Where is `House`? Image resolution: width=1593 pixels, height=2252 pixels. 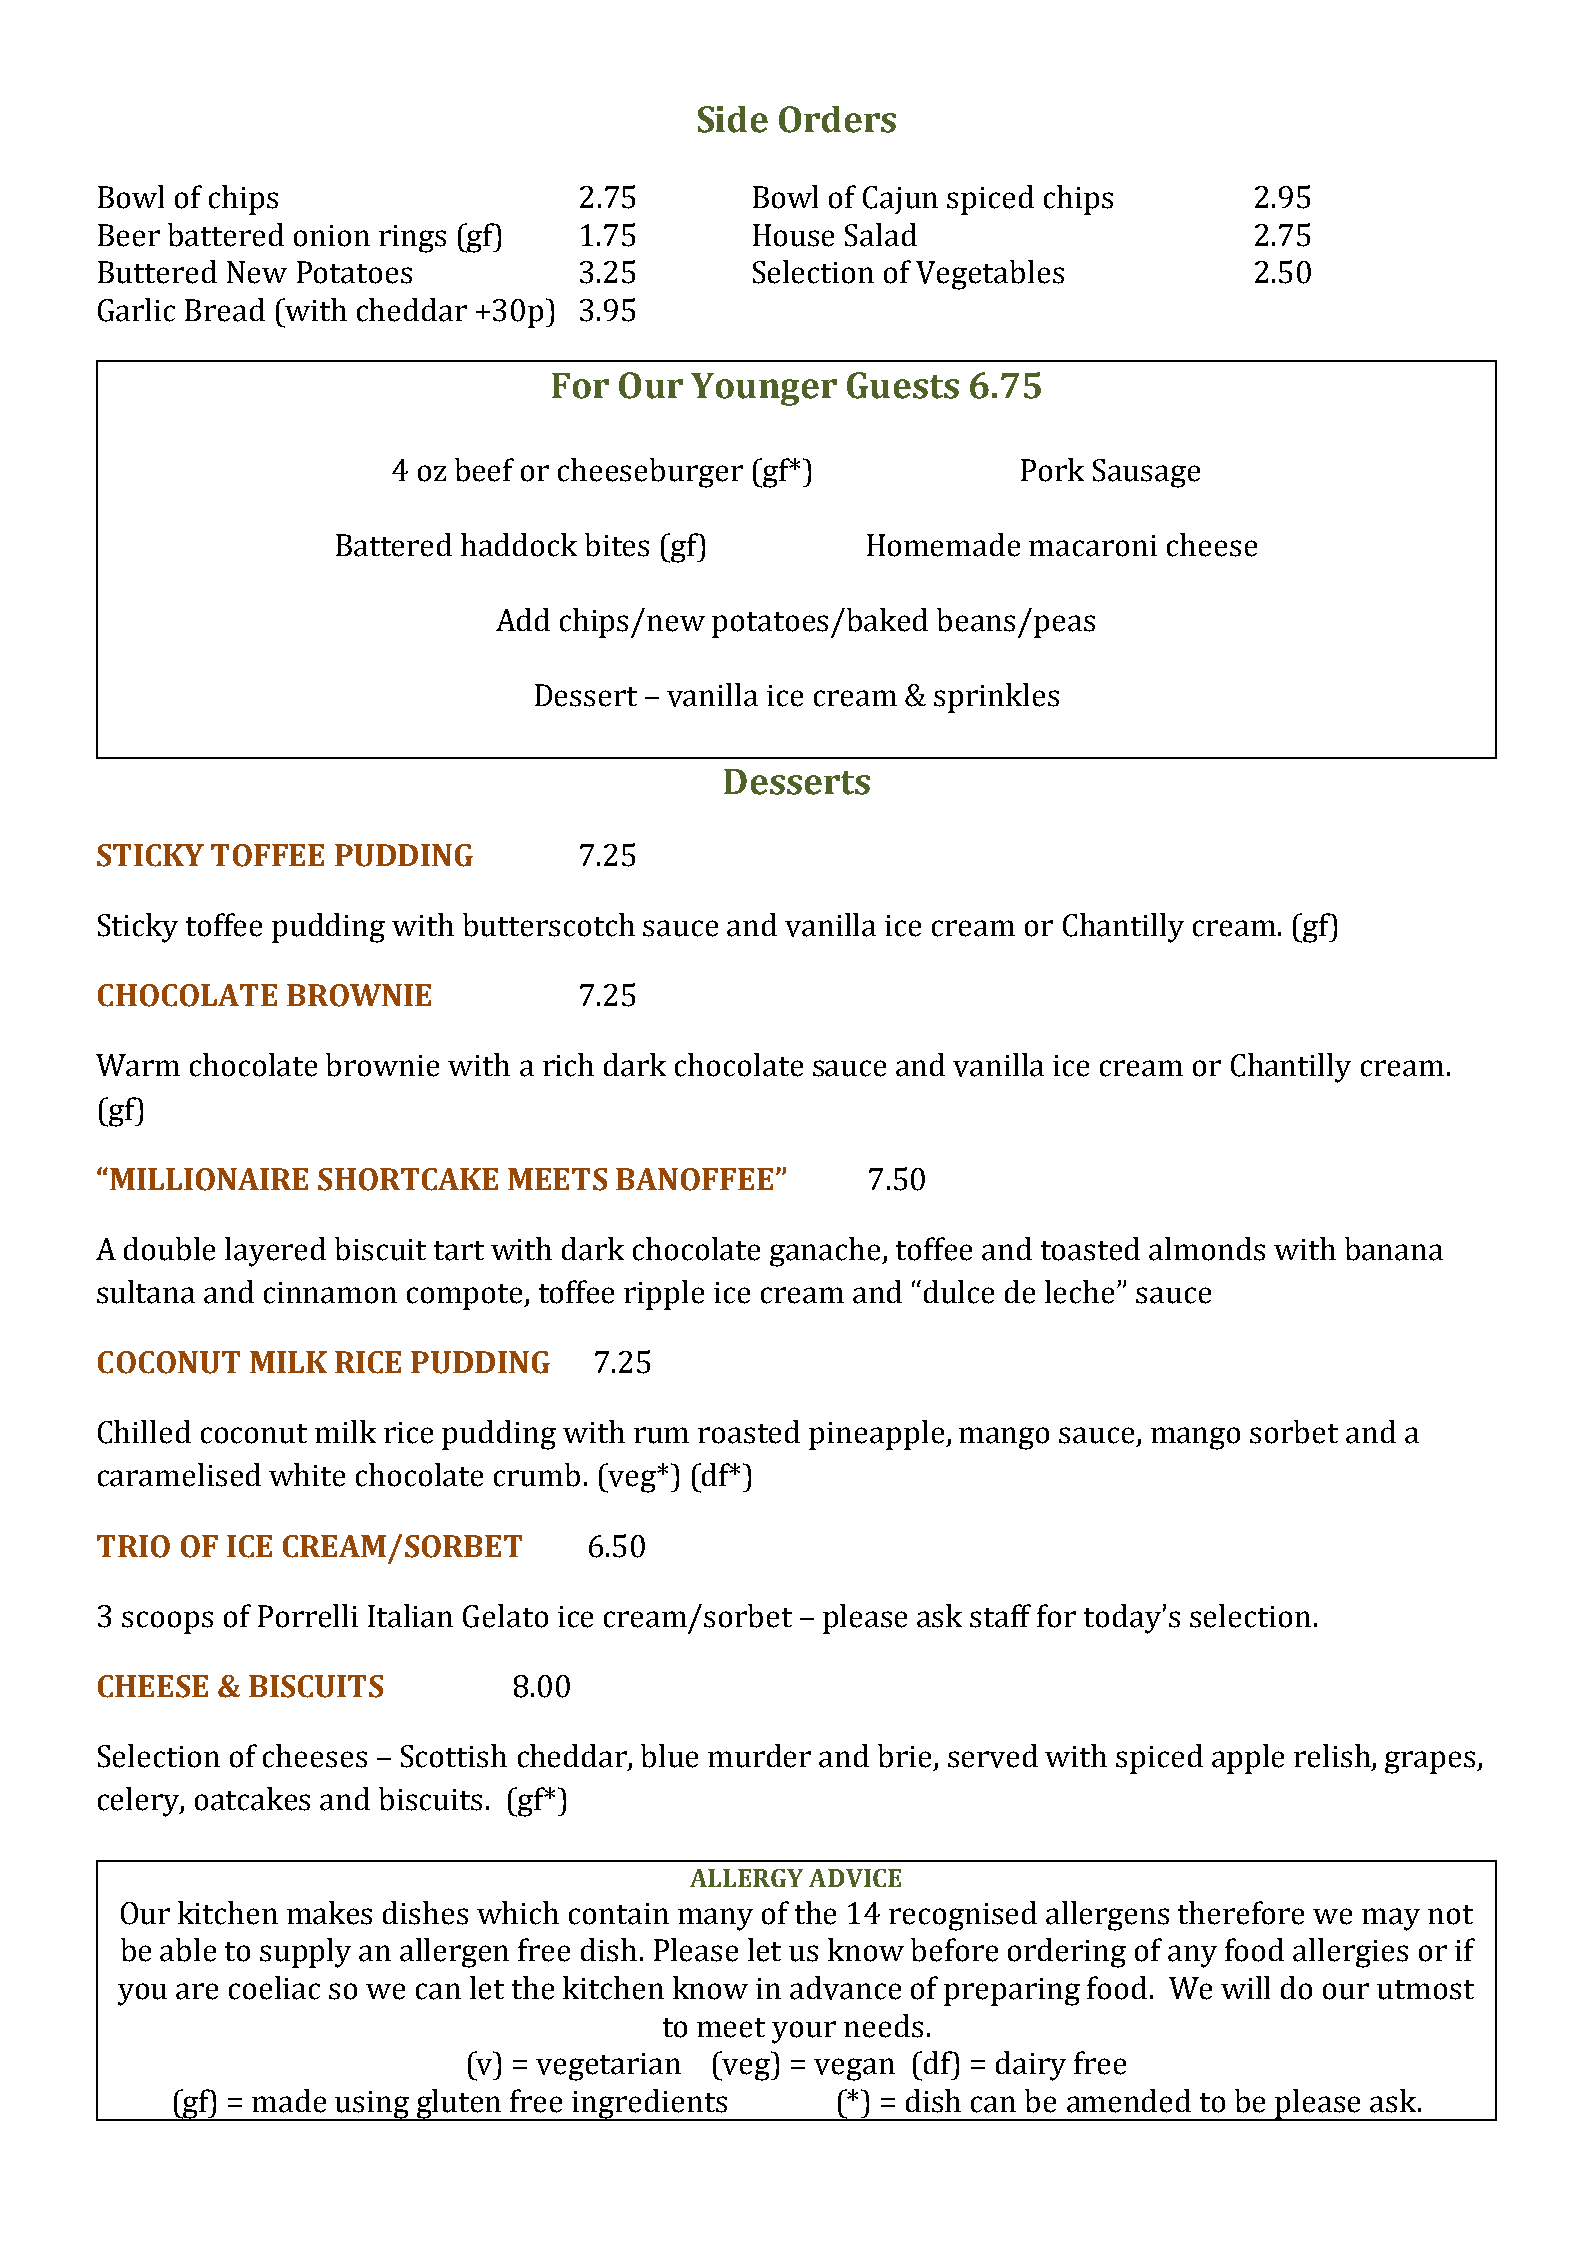 House is located at coordinates (793, 235).
